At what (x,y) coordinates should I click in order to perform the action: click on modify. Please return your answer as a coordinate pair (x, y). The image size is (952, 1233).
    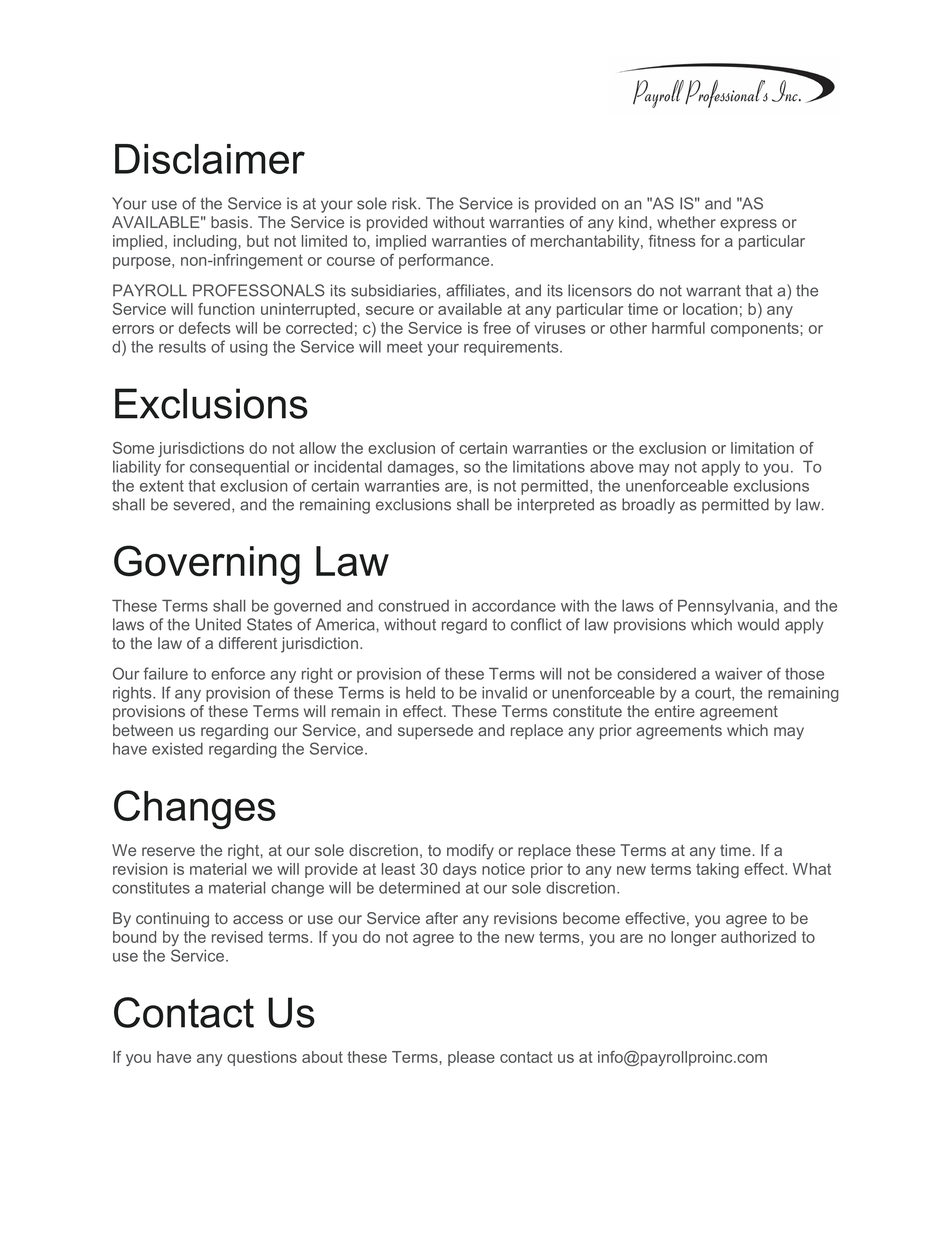
    Looking at the image, I should click on (470, 852).
